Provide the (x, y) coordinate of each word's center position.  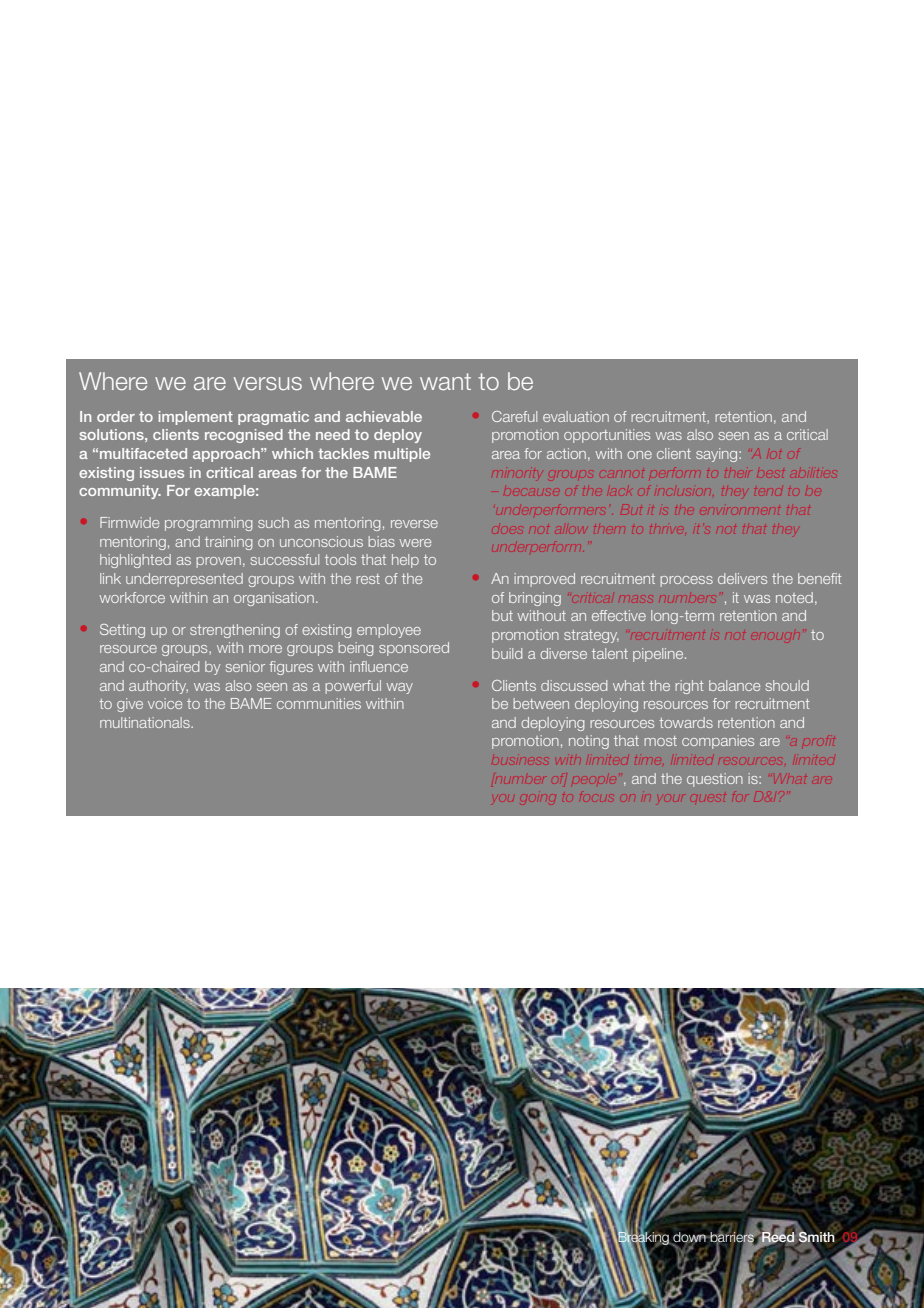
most (660, 741)
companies (718, 742)
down (689, 1238)
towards (686, 722)
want (445, 381)
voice (165, 703)
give (130, 705)
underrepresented (184, 580)
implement (196, 418)
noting (589, 742)
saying (718, 455)
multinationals (146, 722)
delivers (742, 578)
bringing (535, 599)
